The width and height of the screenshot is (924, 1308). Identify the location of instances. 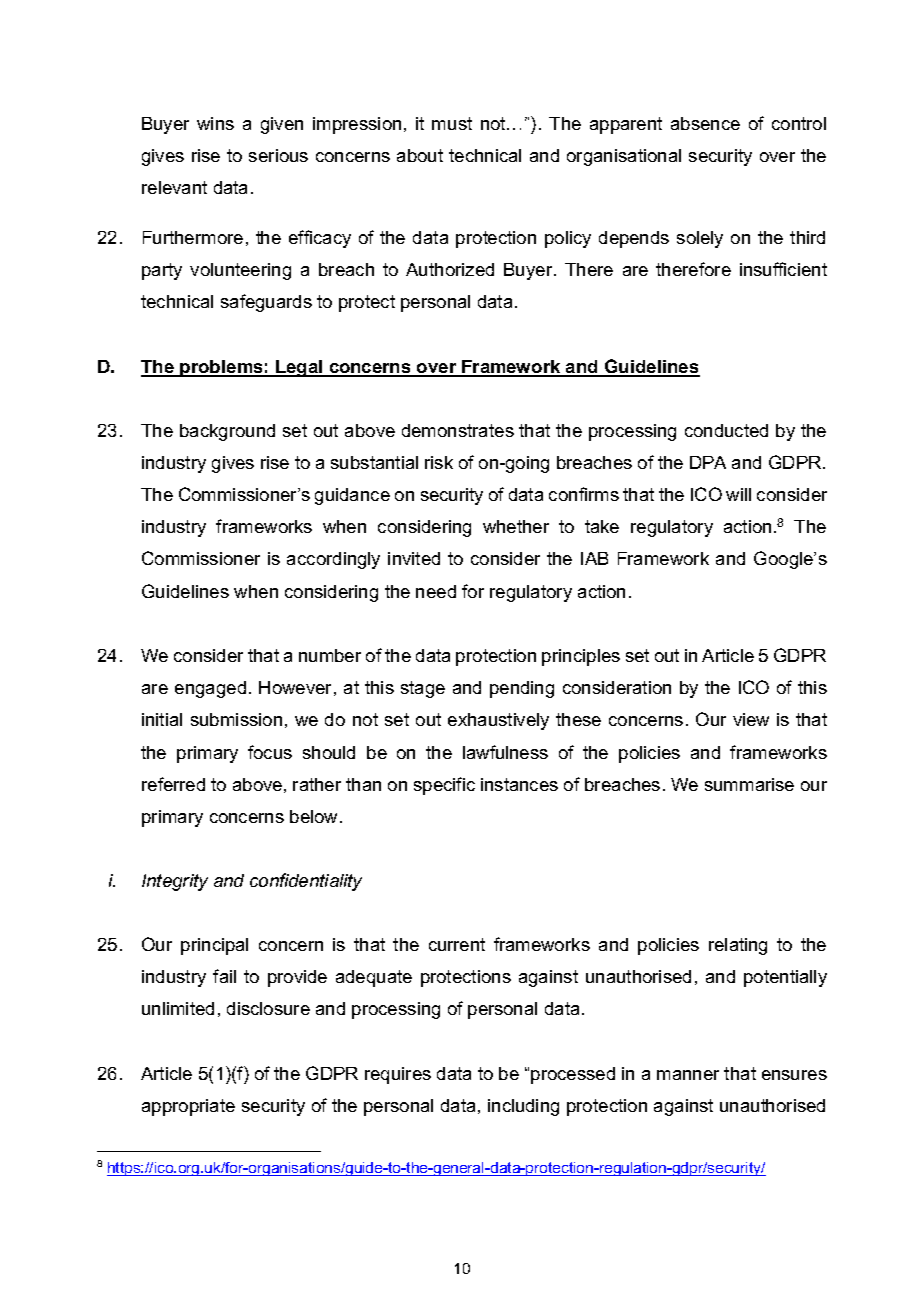
(519, 784).
